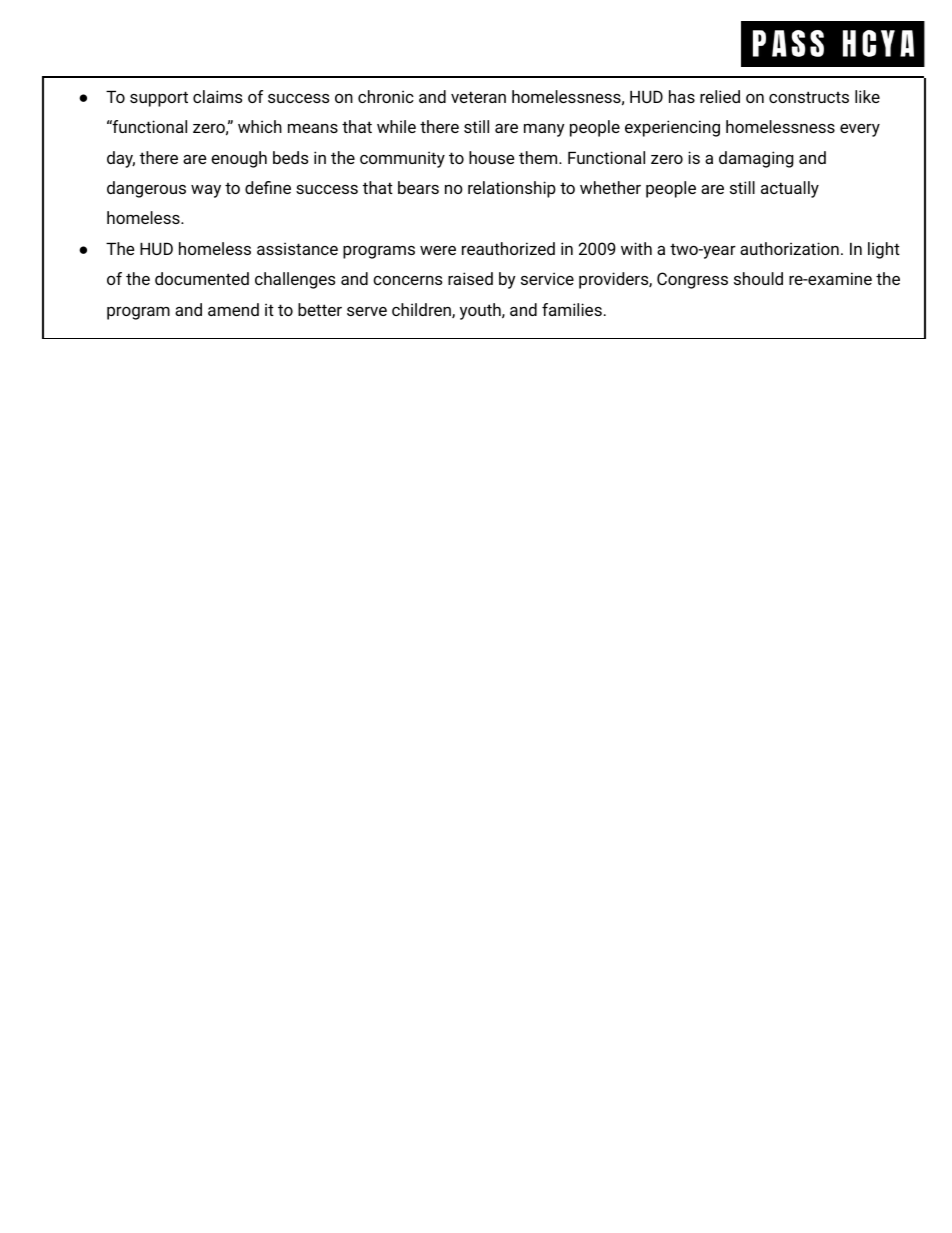  I want to click on were, so click(438, 250).
